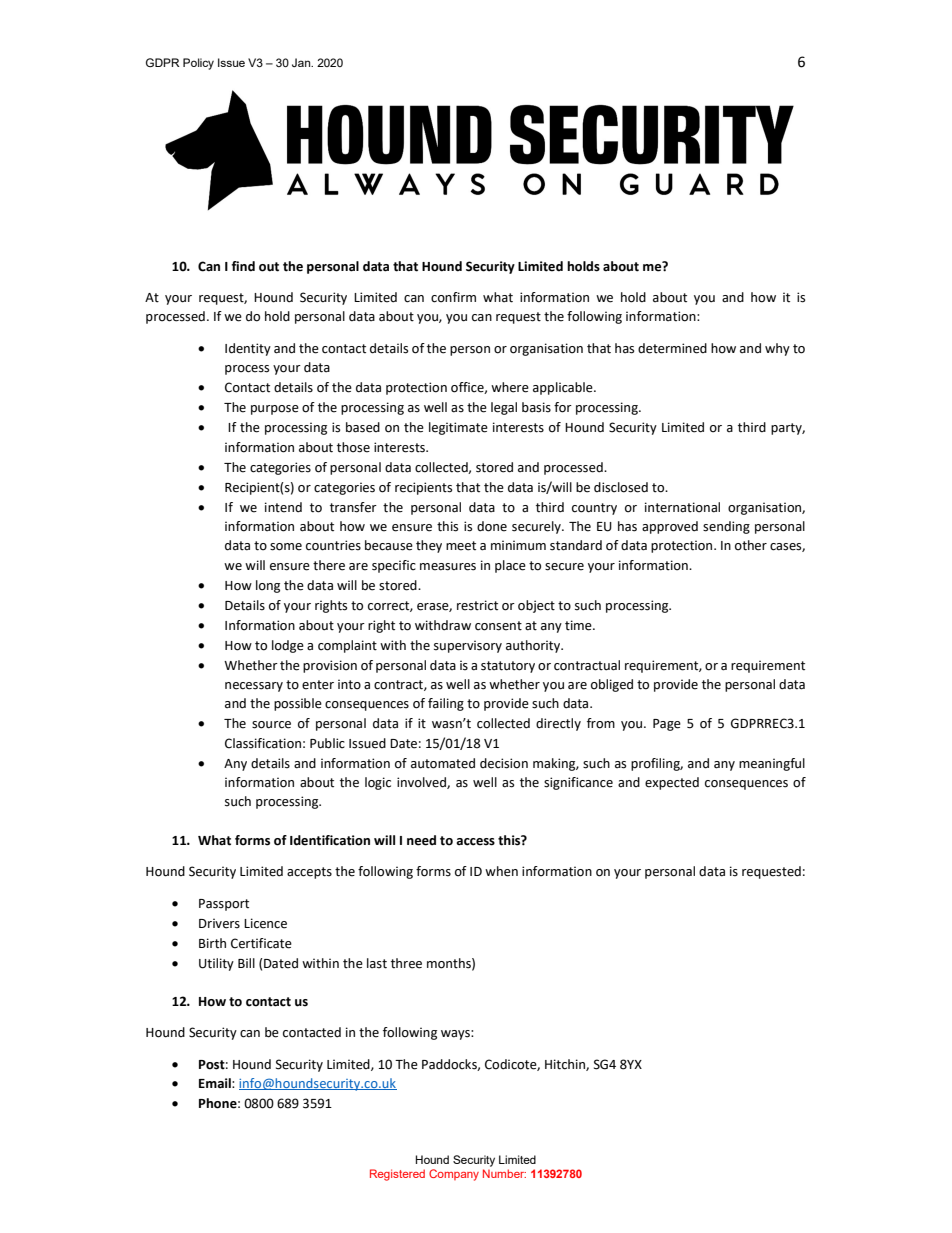 The image size is (952, 1233). What do you see at coordinates (453, 297) in the screenshot?
I see `confirm` at bounding box center [453, 297].
